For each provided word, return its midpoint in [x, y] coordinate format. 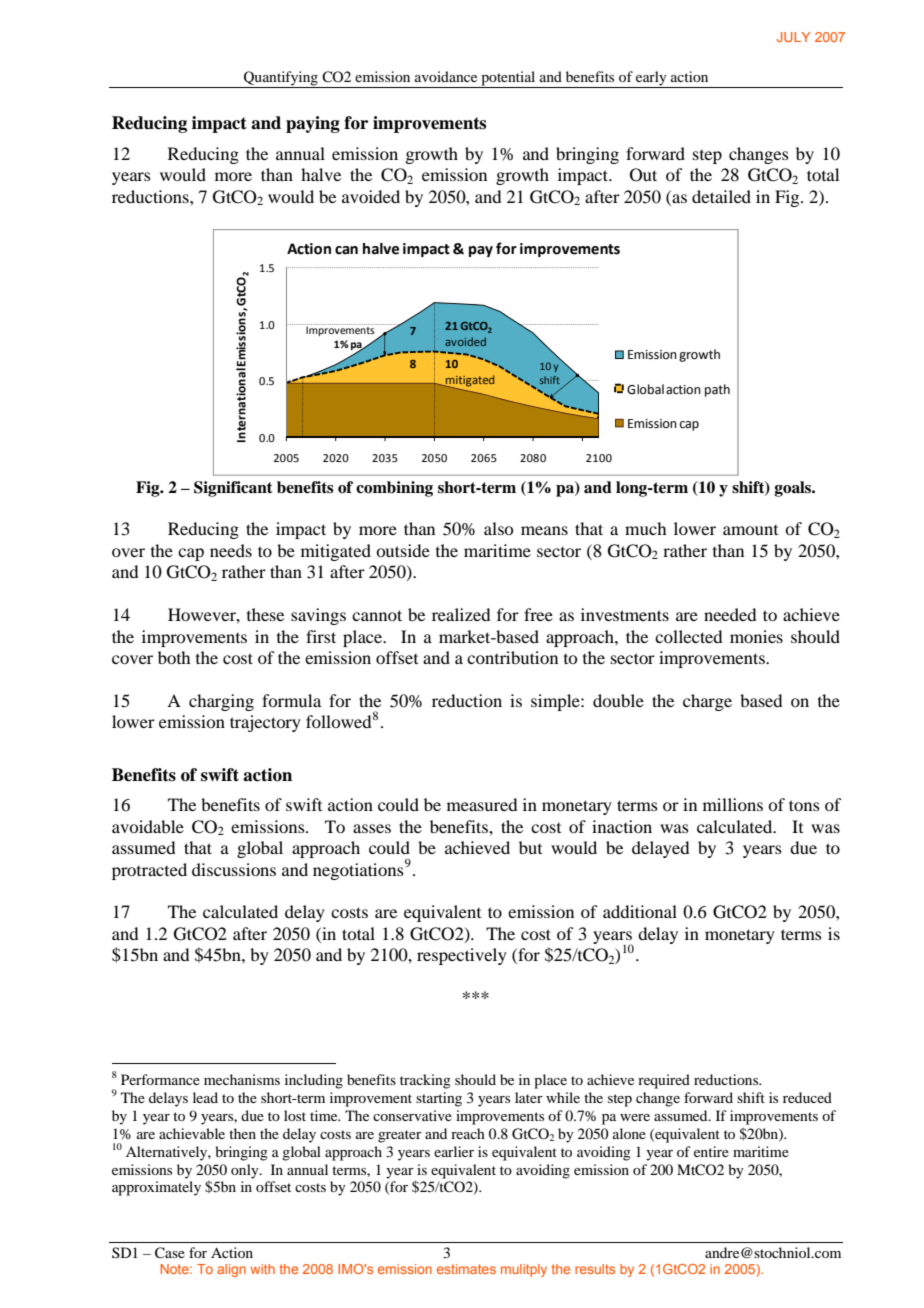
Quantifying [281, 79]
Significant [233, 489]
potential [508, 79]
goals [794, 489]
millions [733, 804]
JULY [793, 37]
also [498, 528]
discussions [234, 869]
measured [482, 804]
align [231, 1270]
